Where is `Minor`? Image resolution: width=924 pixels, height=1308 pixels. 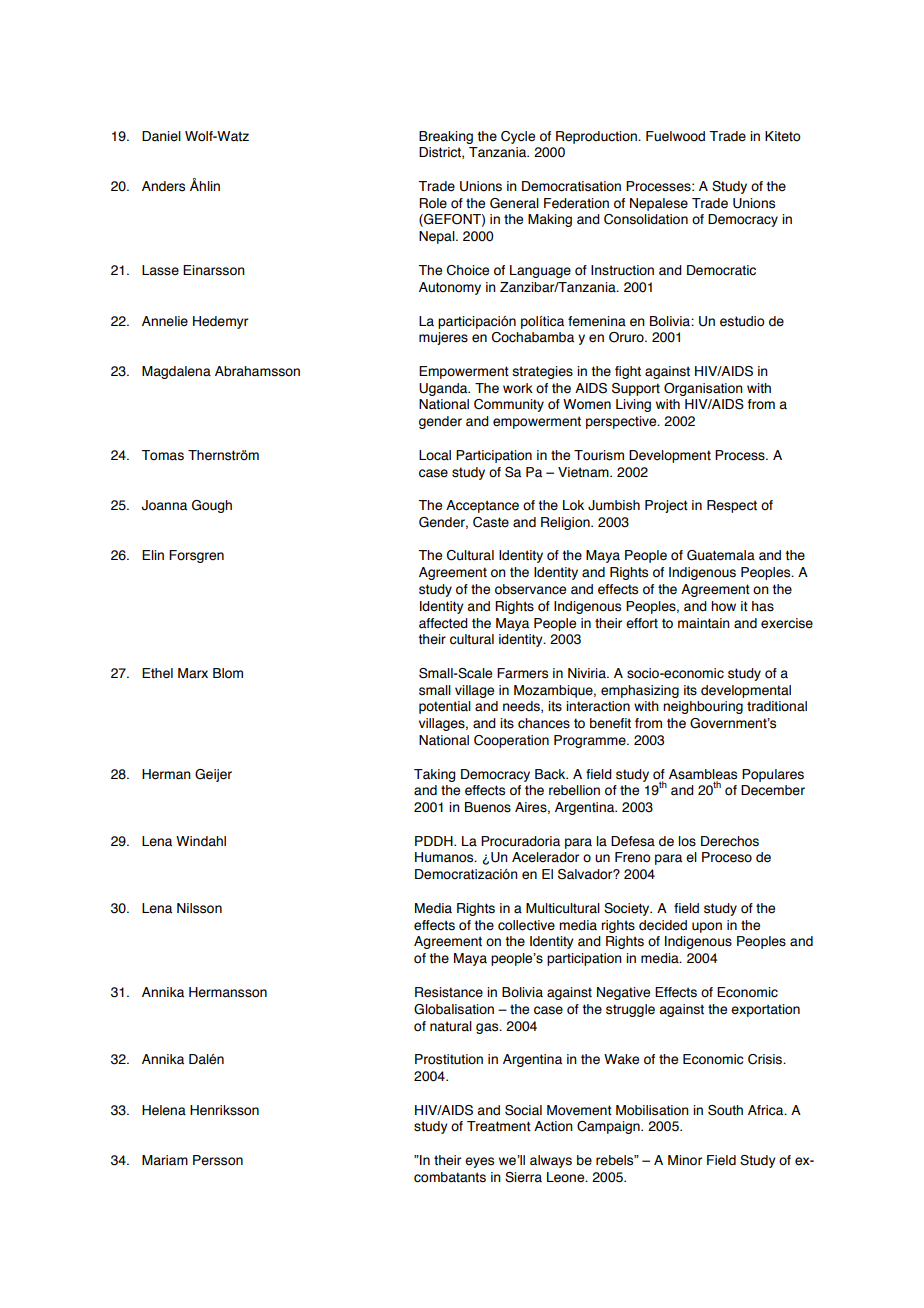 Minor is located at coordinates (685, 1160).
